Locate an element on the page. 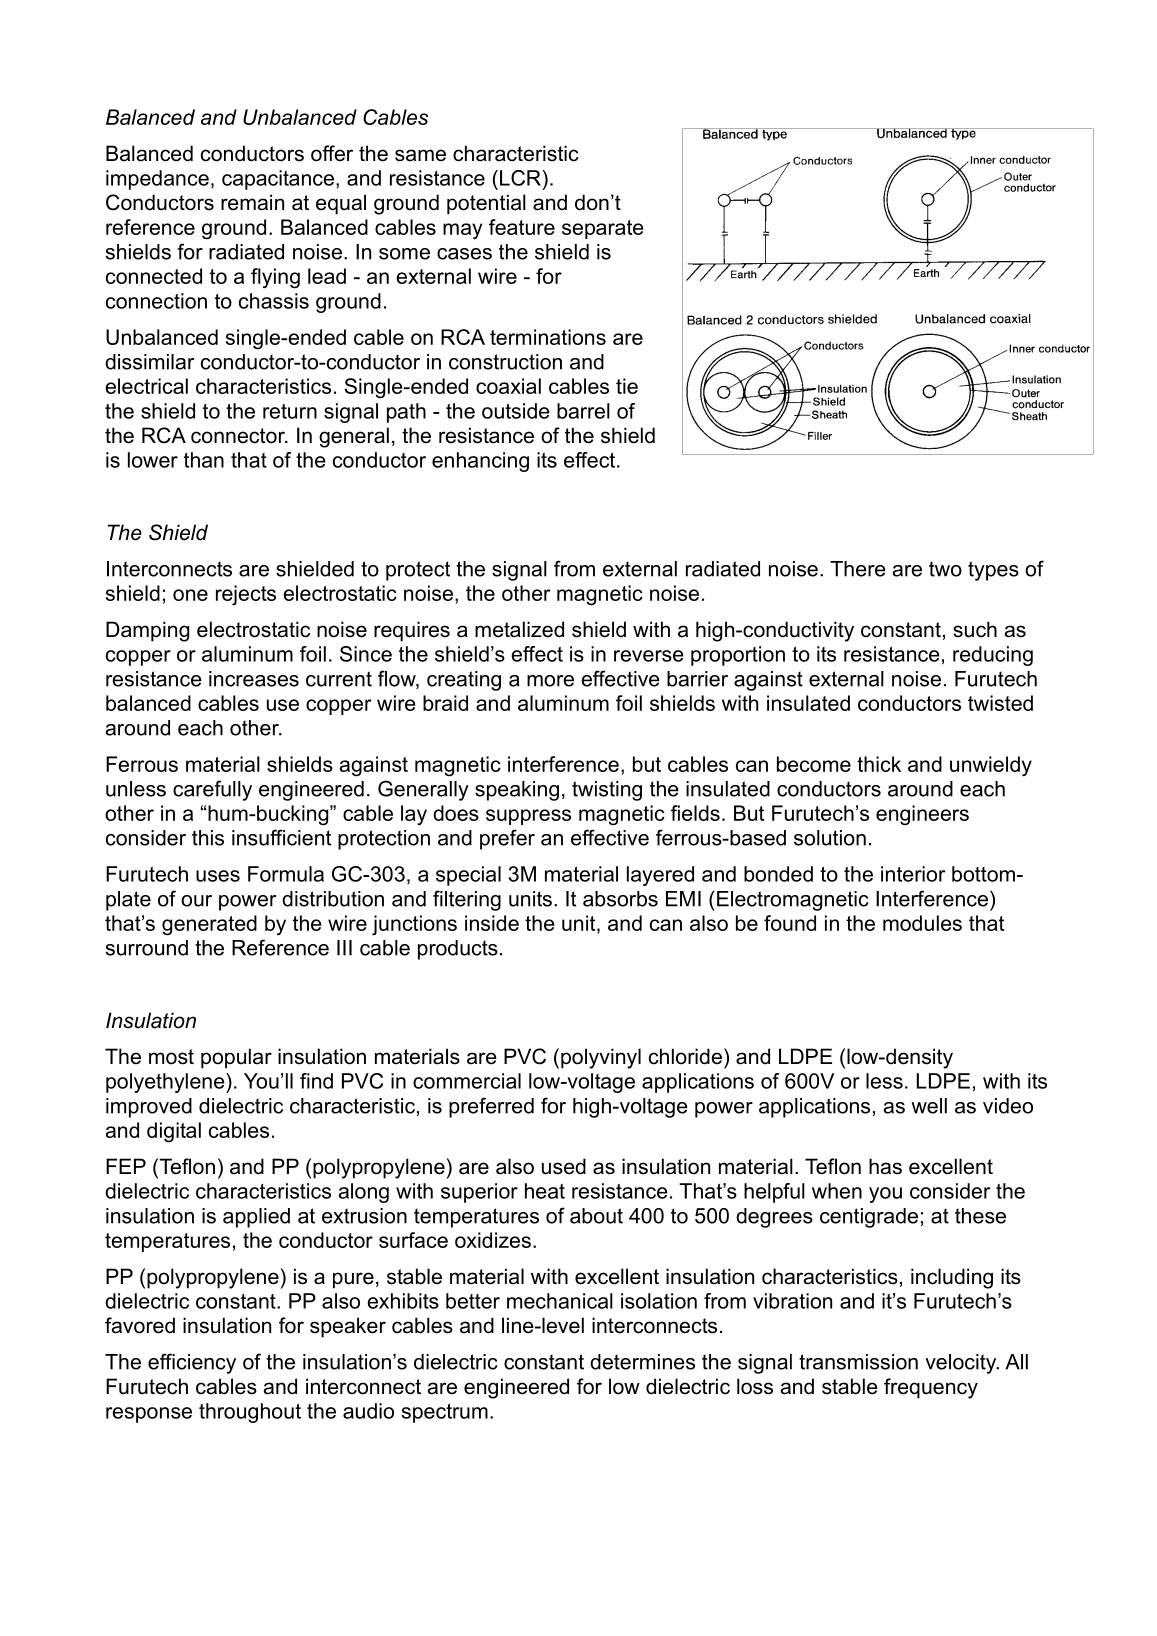 The height and width of the document is (1636, 1157). separate is located at coordinates (602, 229).
